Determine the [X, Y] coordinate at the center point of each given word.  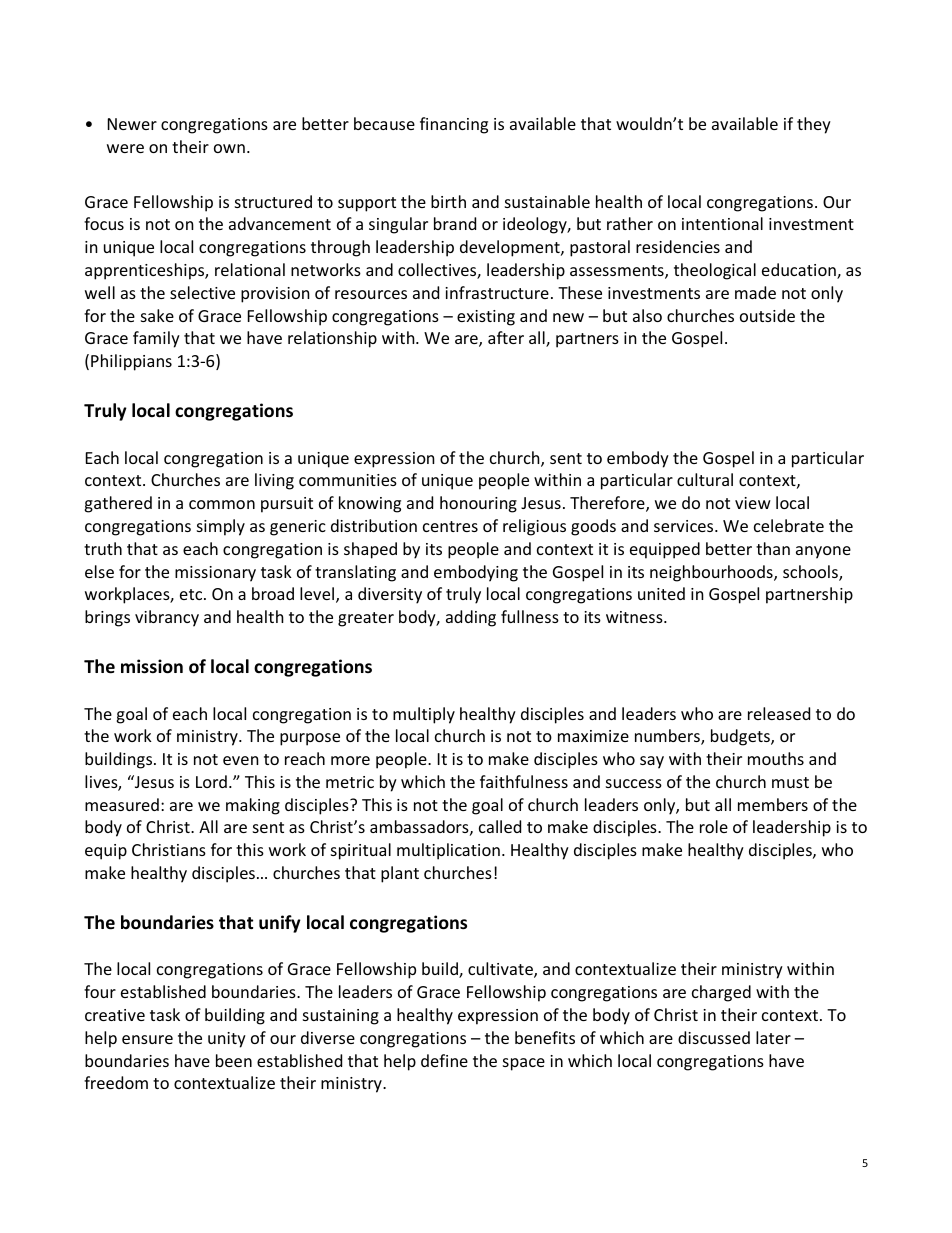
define [444, 1060]
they [814, 125]
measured [122, 804]
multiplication [448, 851]
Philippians [131, 362]
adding [471, 618]
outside [767, 315]
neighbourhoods [712, 573]
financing [454, 125]
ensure [147, 1039]
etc [192, 594]
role [714, 826]
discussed [714, 1037]
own [229, 148]
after [506, 337]
